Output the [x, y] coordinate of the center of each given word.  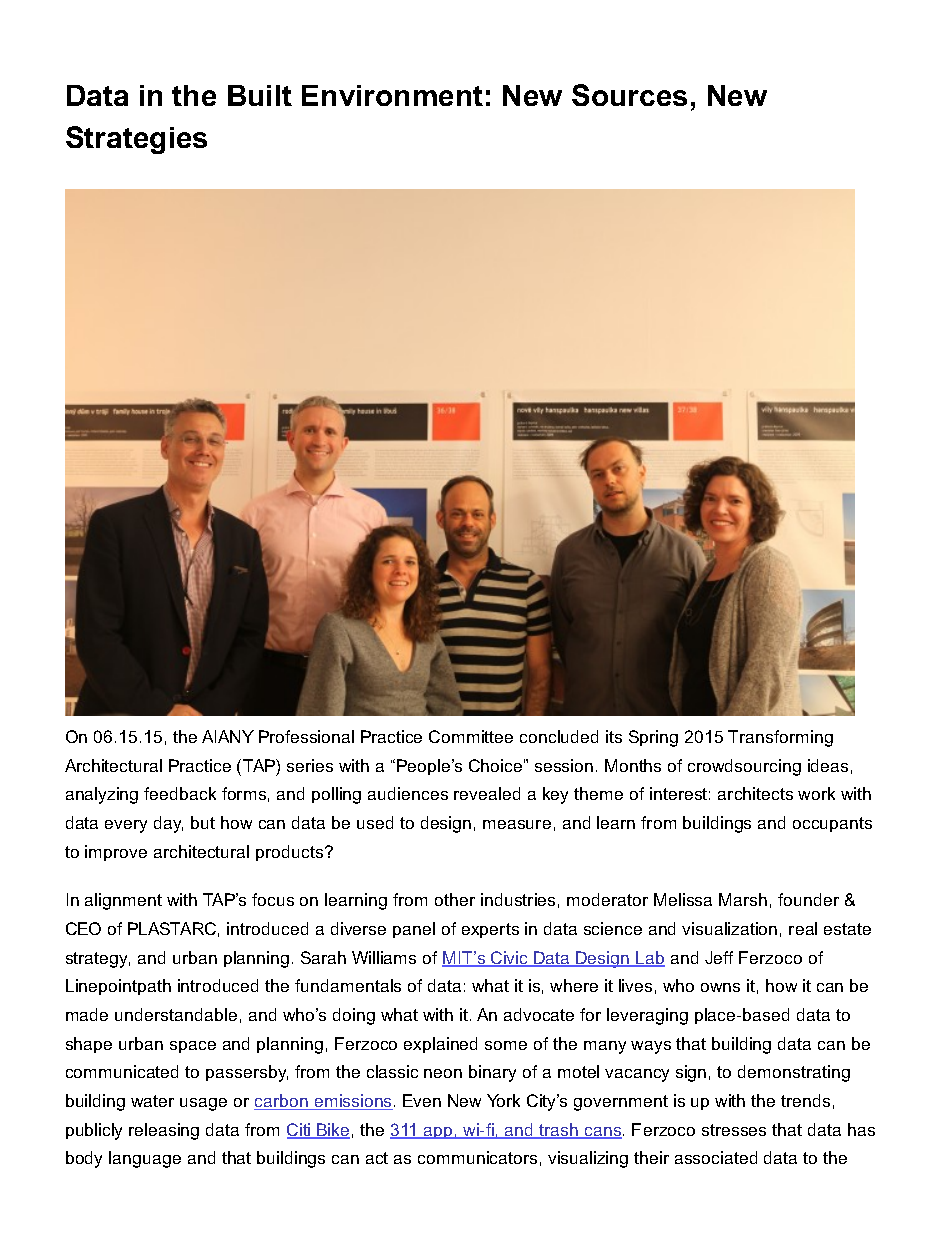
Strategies [136, 140]
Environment [392, 95]
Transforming [780, 738]
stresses [734, 1130]
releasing [164, 1131]
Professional [306, 736]
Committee [471, 736]
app [438, 1133]
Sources [629, 95]
